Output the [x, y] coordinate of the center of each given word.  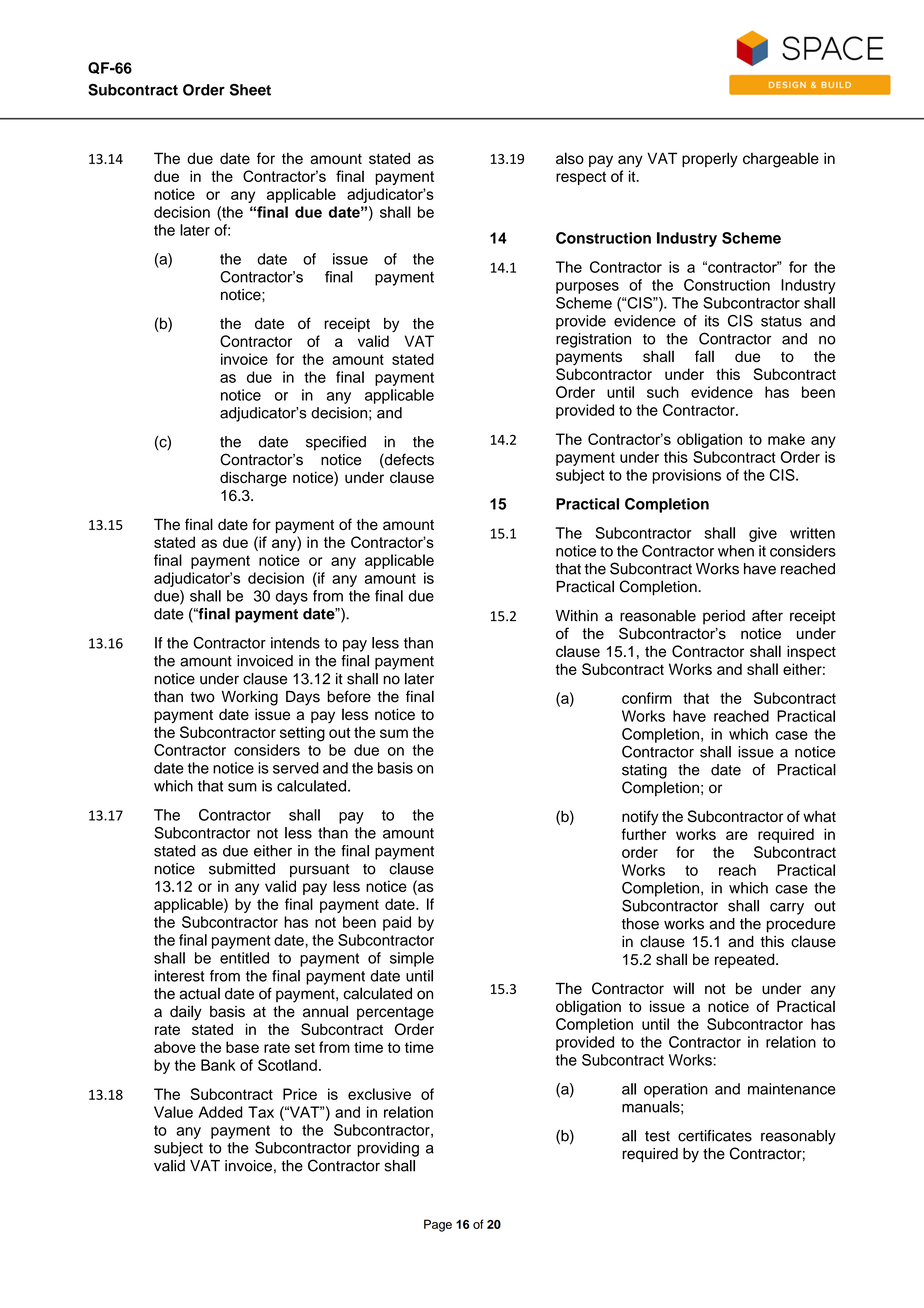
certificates [715, 1136]
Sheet [250, 90]
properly [710, 160]
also [570, 158]
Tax [261, 1112]
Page [438, 1225]
